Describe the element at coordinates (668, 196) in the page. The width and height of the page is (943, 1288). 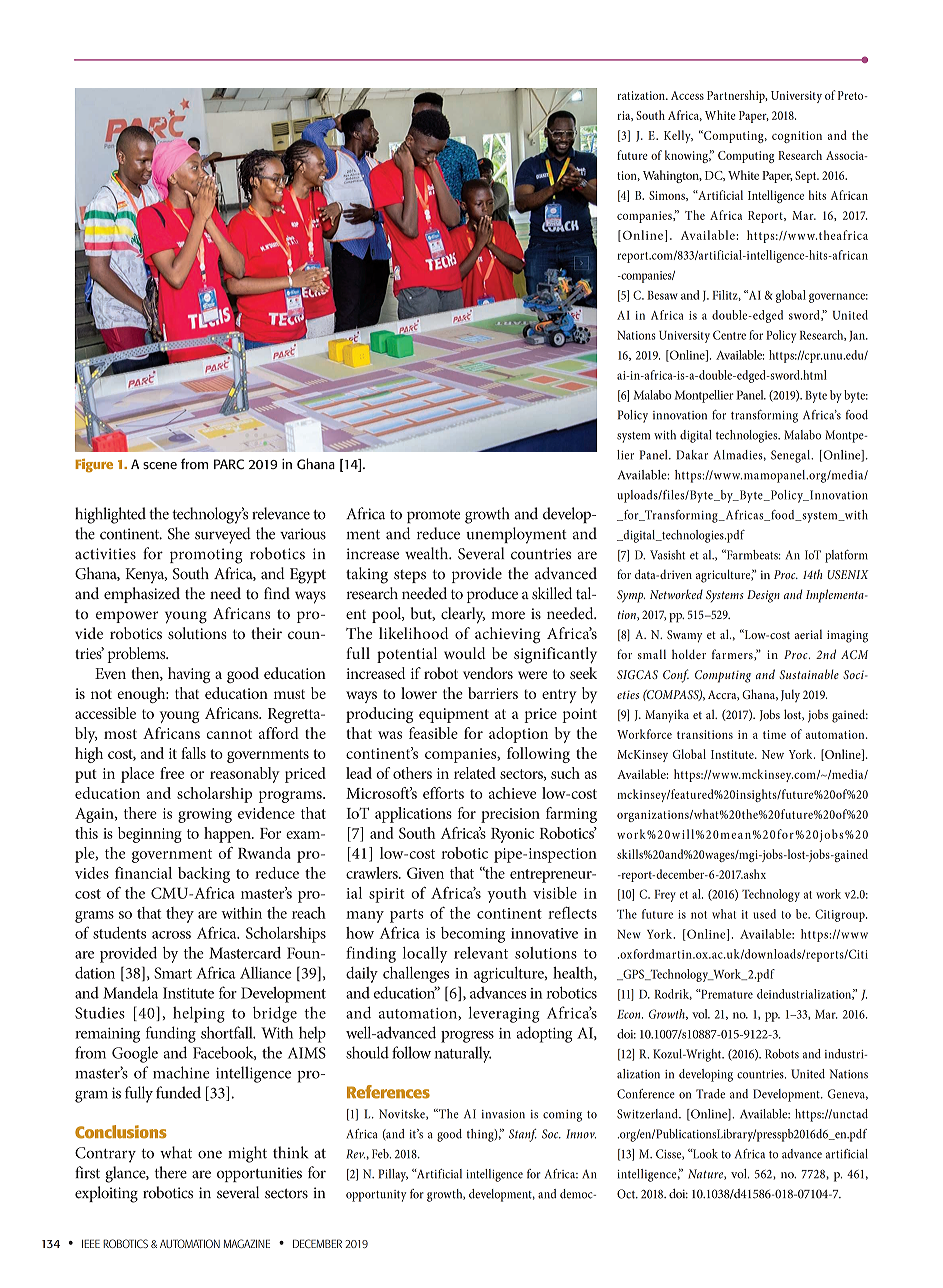
I see `Simons` at that location.
